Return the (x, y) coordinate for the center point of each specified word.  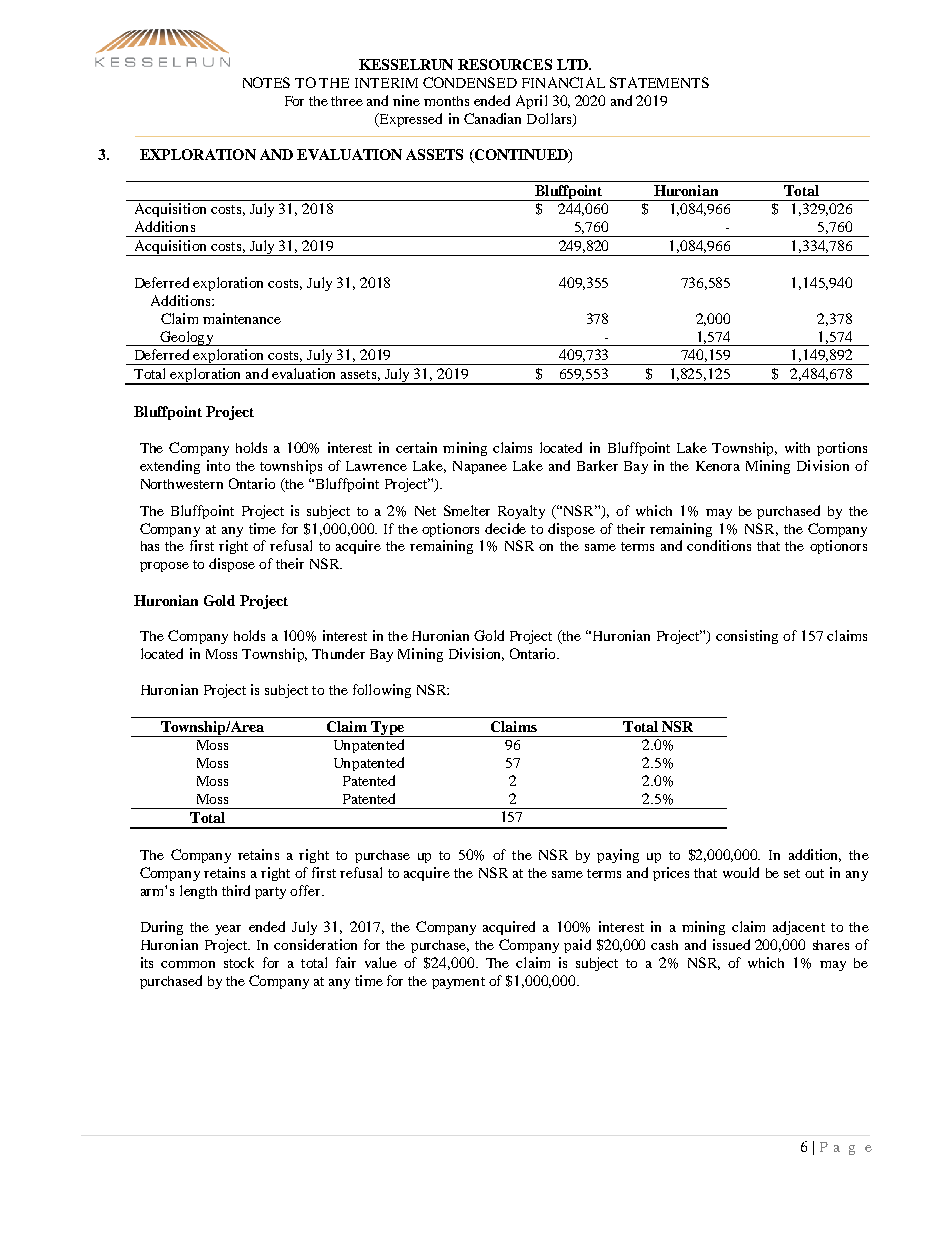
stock (239, 962)
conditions (719, 545)
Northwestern (182, 484)
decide (505, 528)
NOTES (266, 82)
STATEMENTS (659, 82)
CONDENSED (470, 82)
